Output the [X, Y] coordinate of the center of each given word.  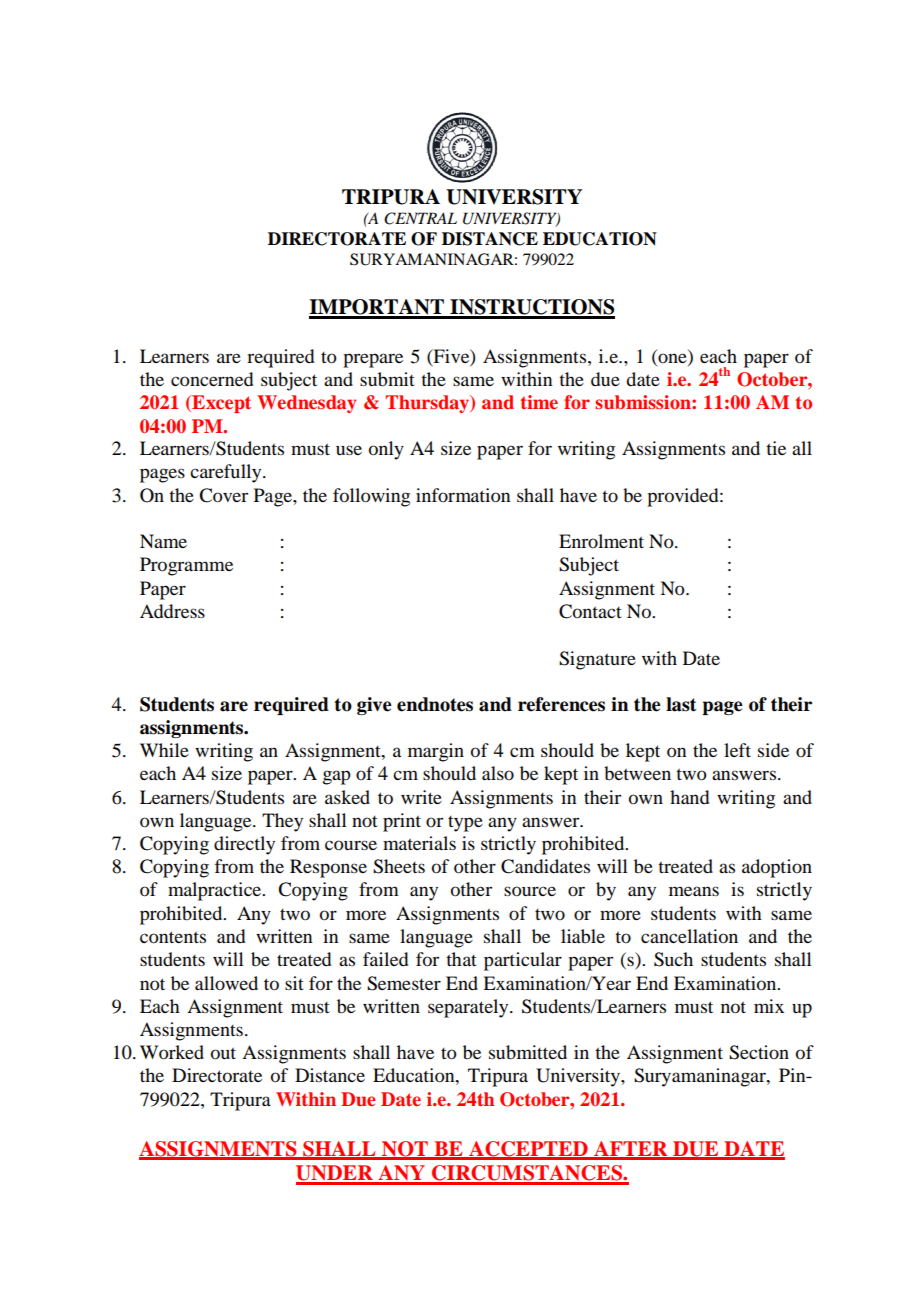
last [681, 704]
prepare [373, 360]
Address [172, 611]
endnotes [435, 704]
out [223, 1054]
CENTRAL [420, 218]
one [672, 358]
